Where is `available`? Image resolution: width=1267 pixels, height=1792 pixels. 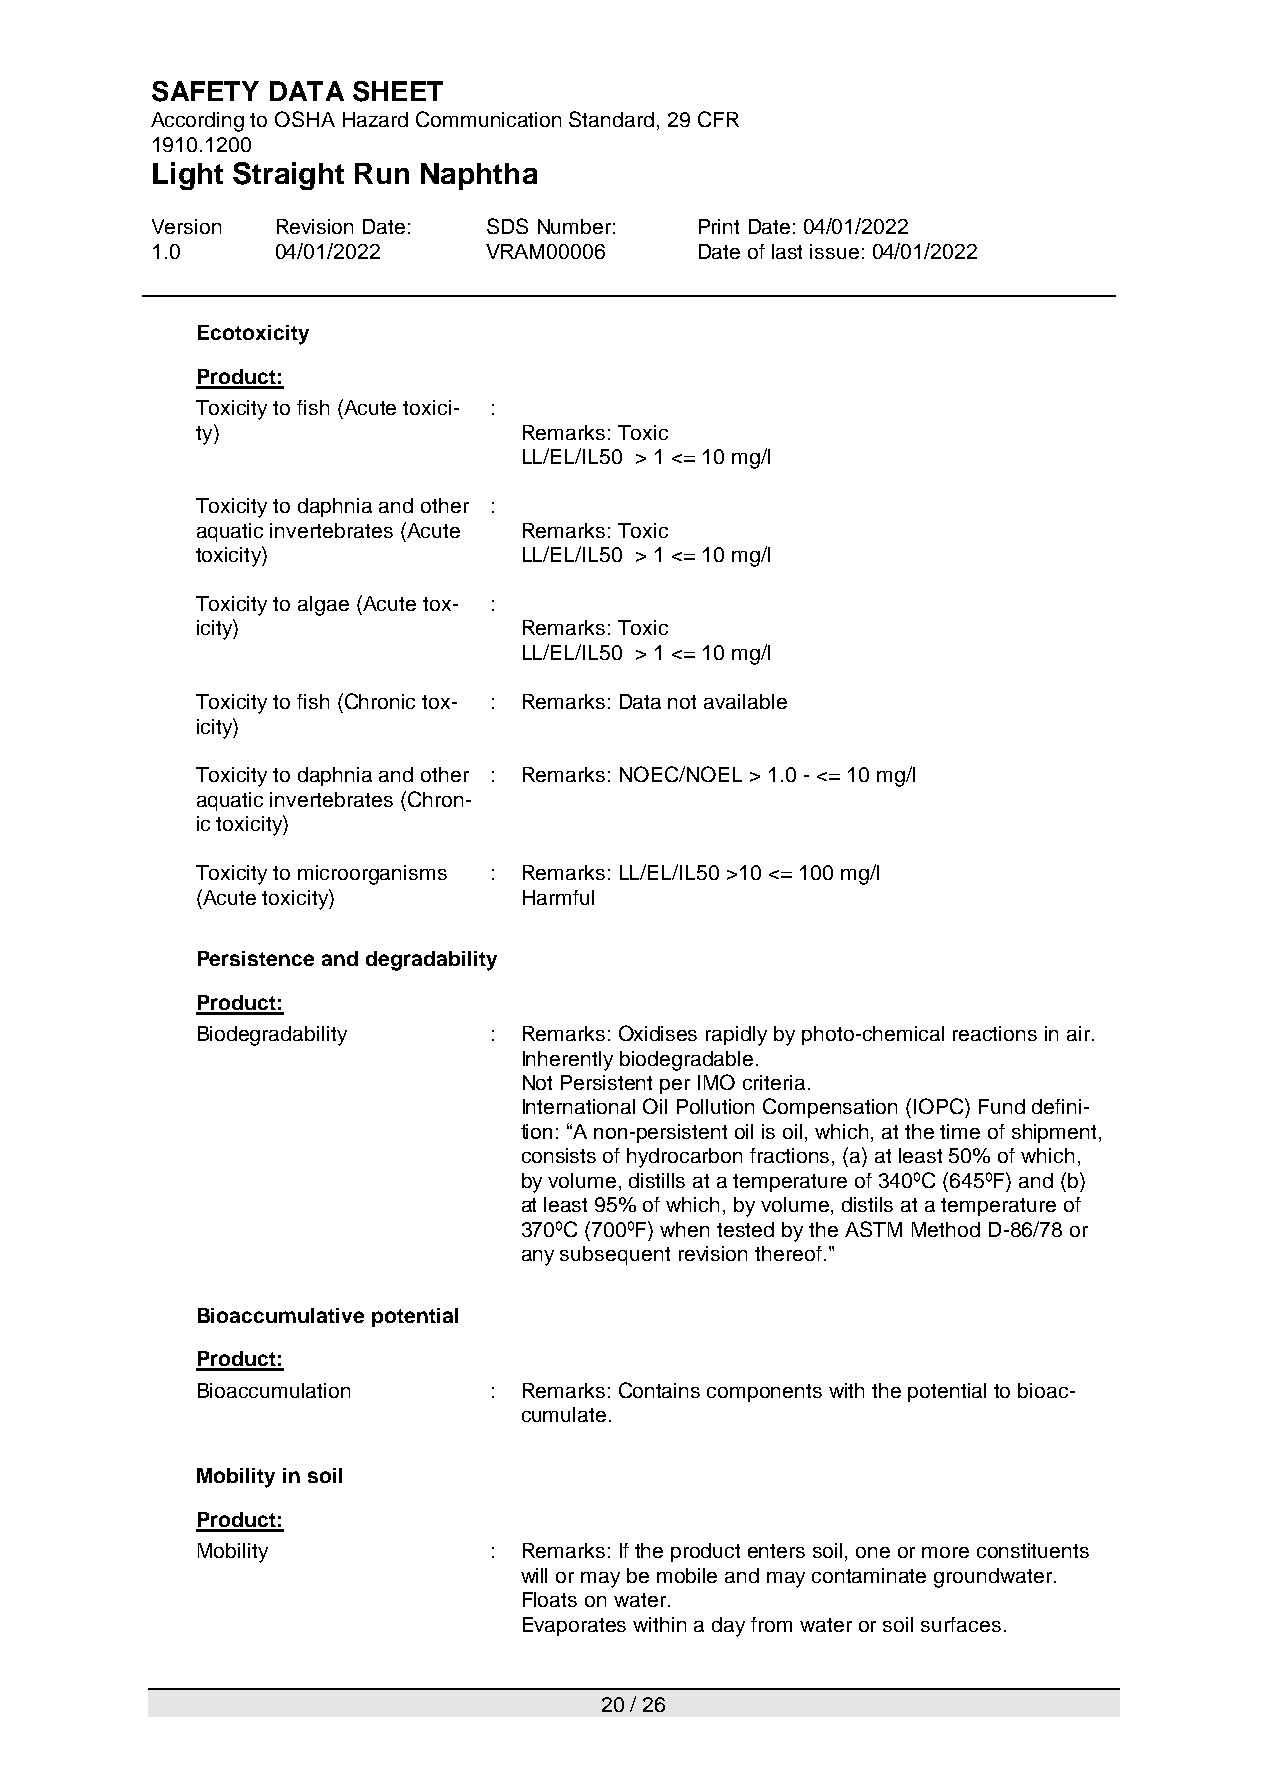 available is located at coordinates (745, 701).
